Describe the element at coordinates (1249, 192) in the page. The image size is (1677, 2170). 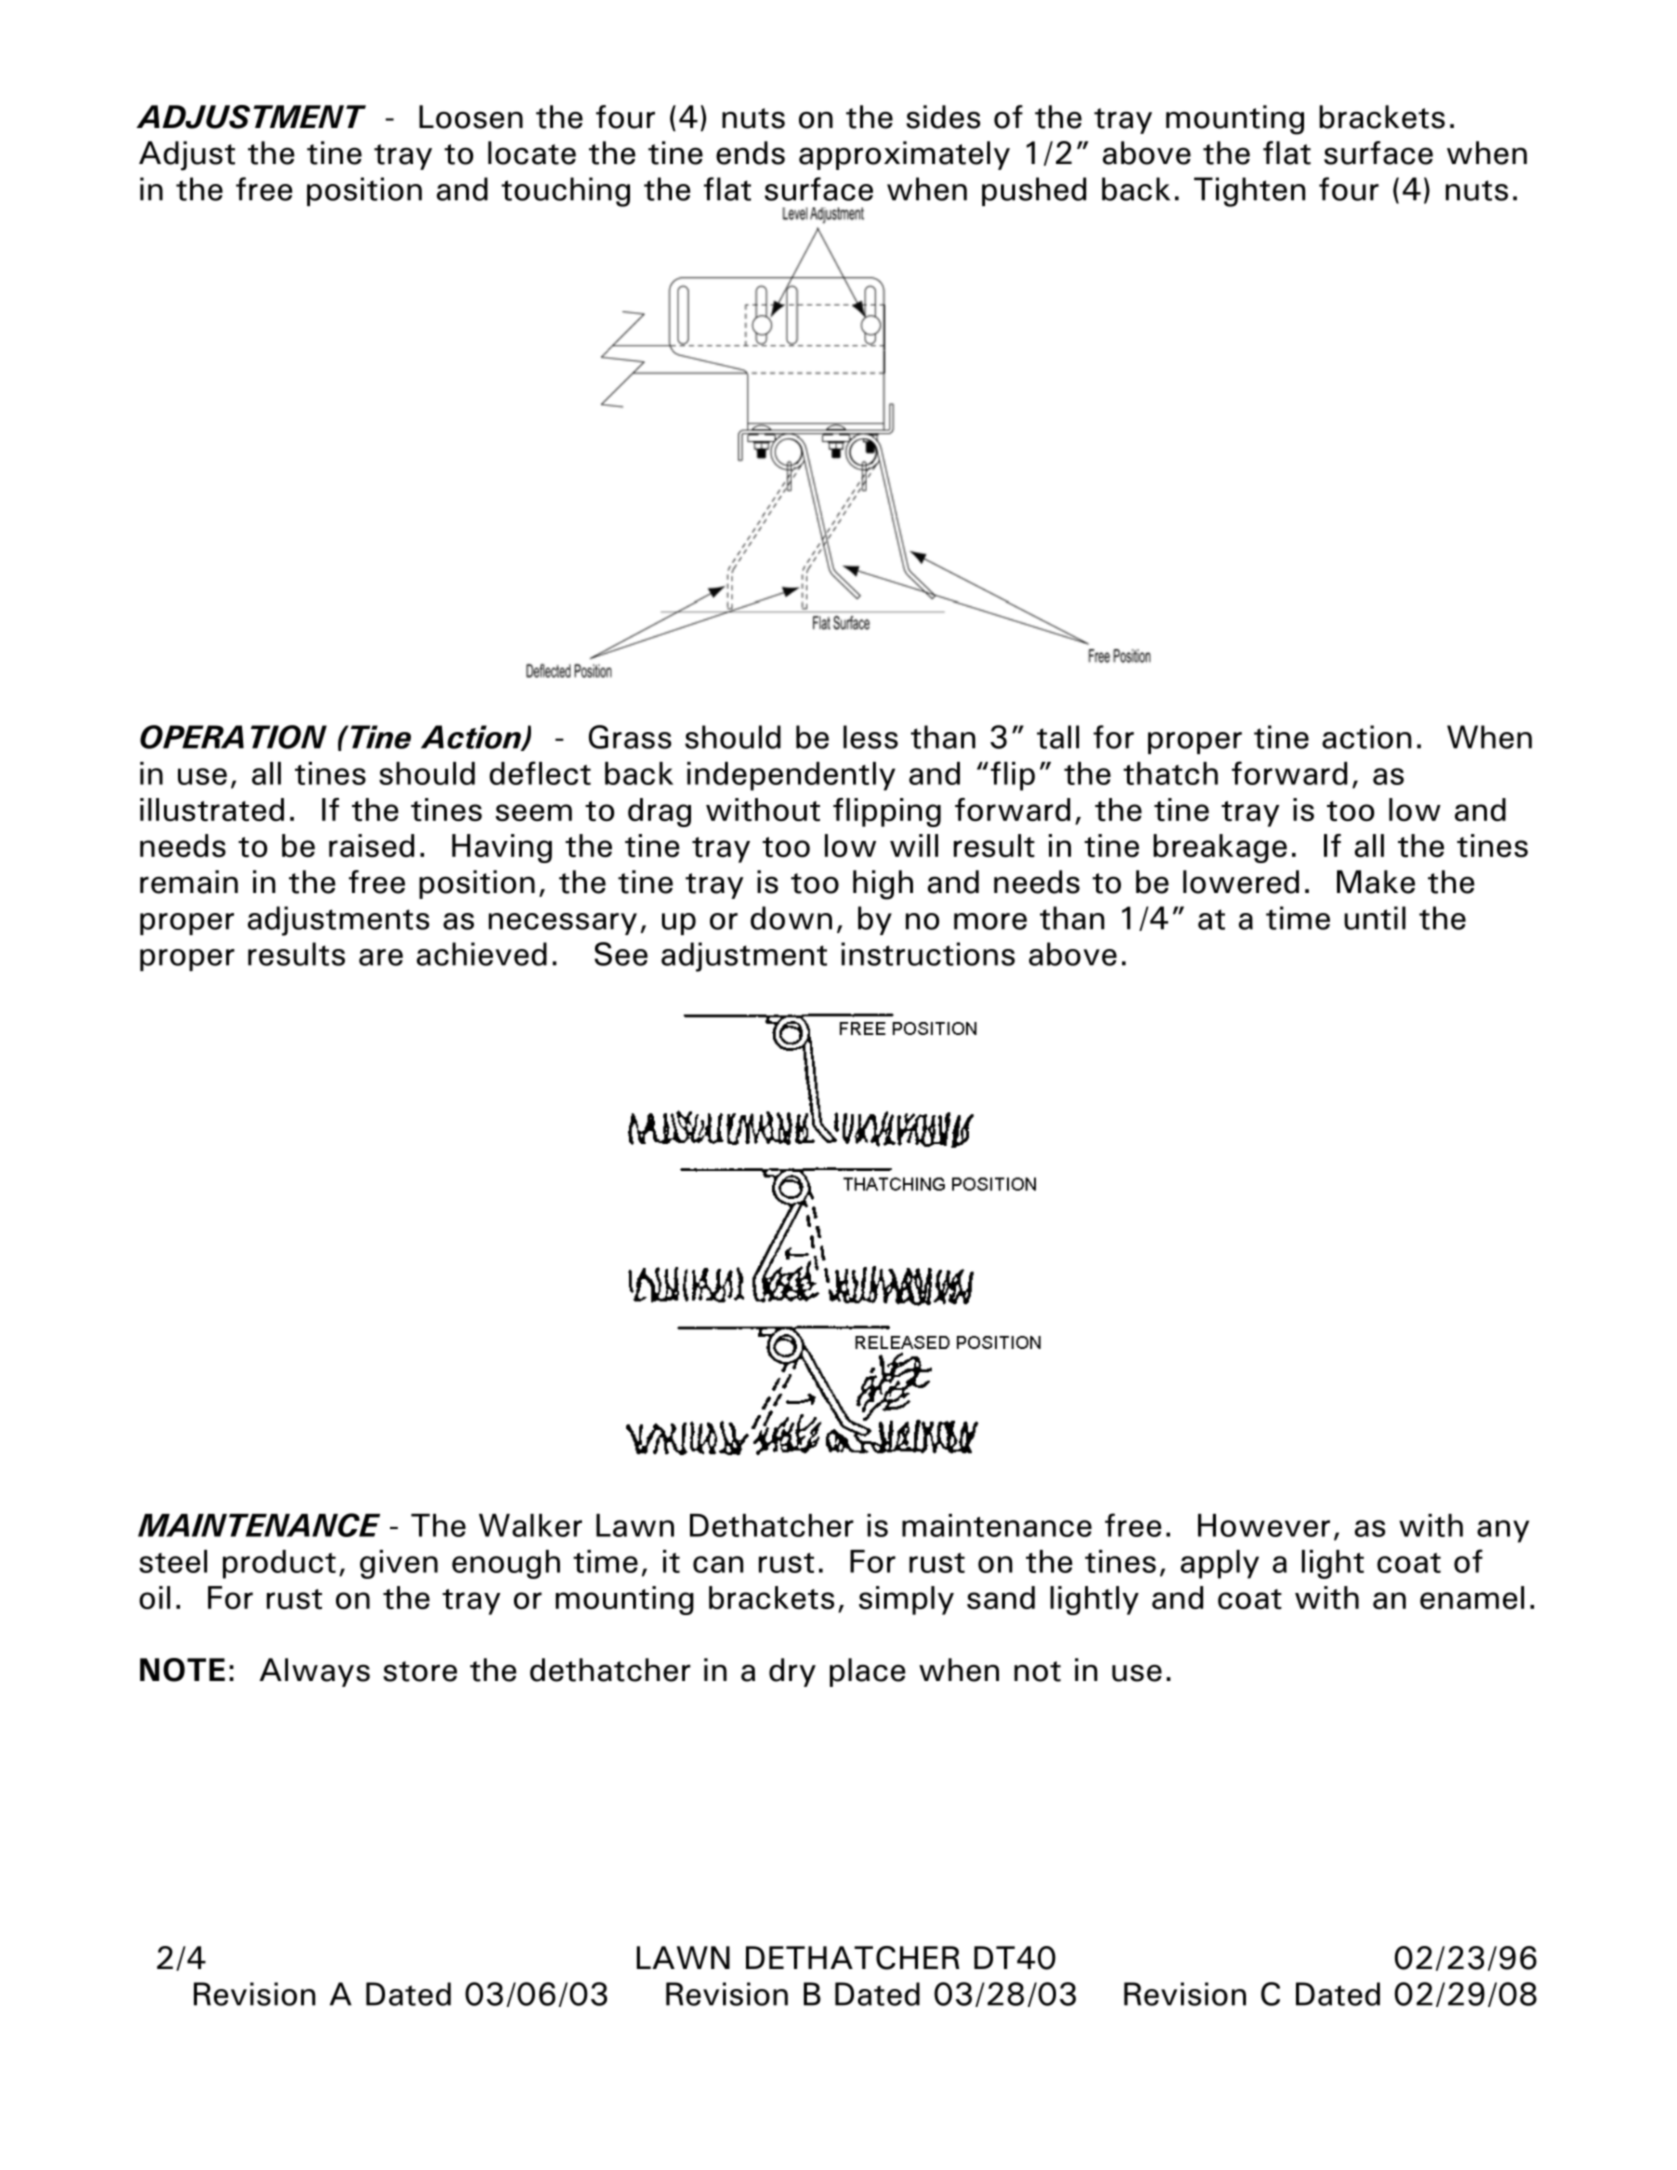
I see `Tighten` at that location.
